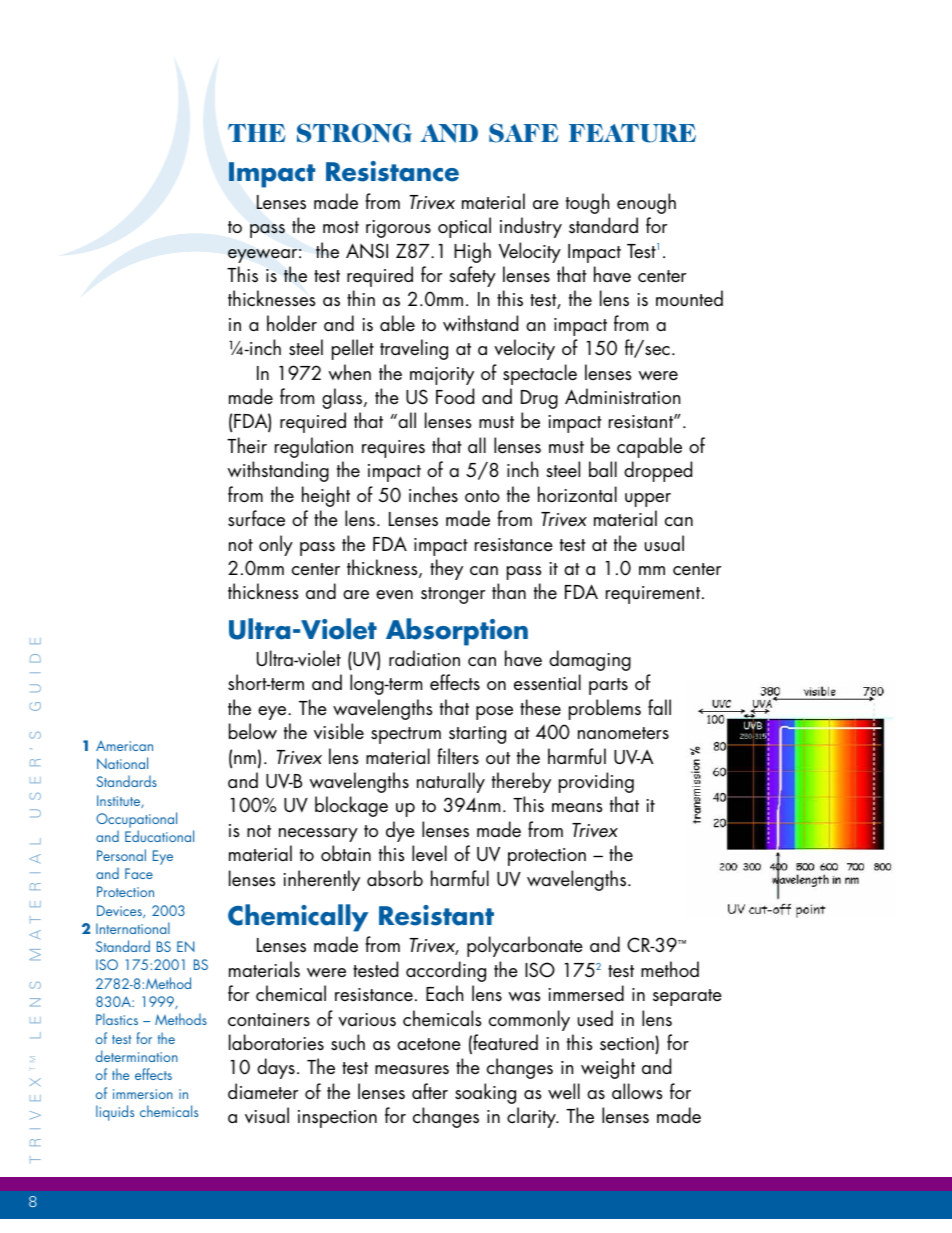  I want to click on immersion, so click(143, 1094).
